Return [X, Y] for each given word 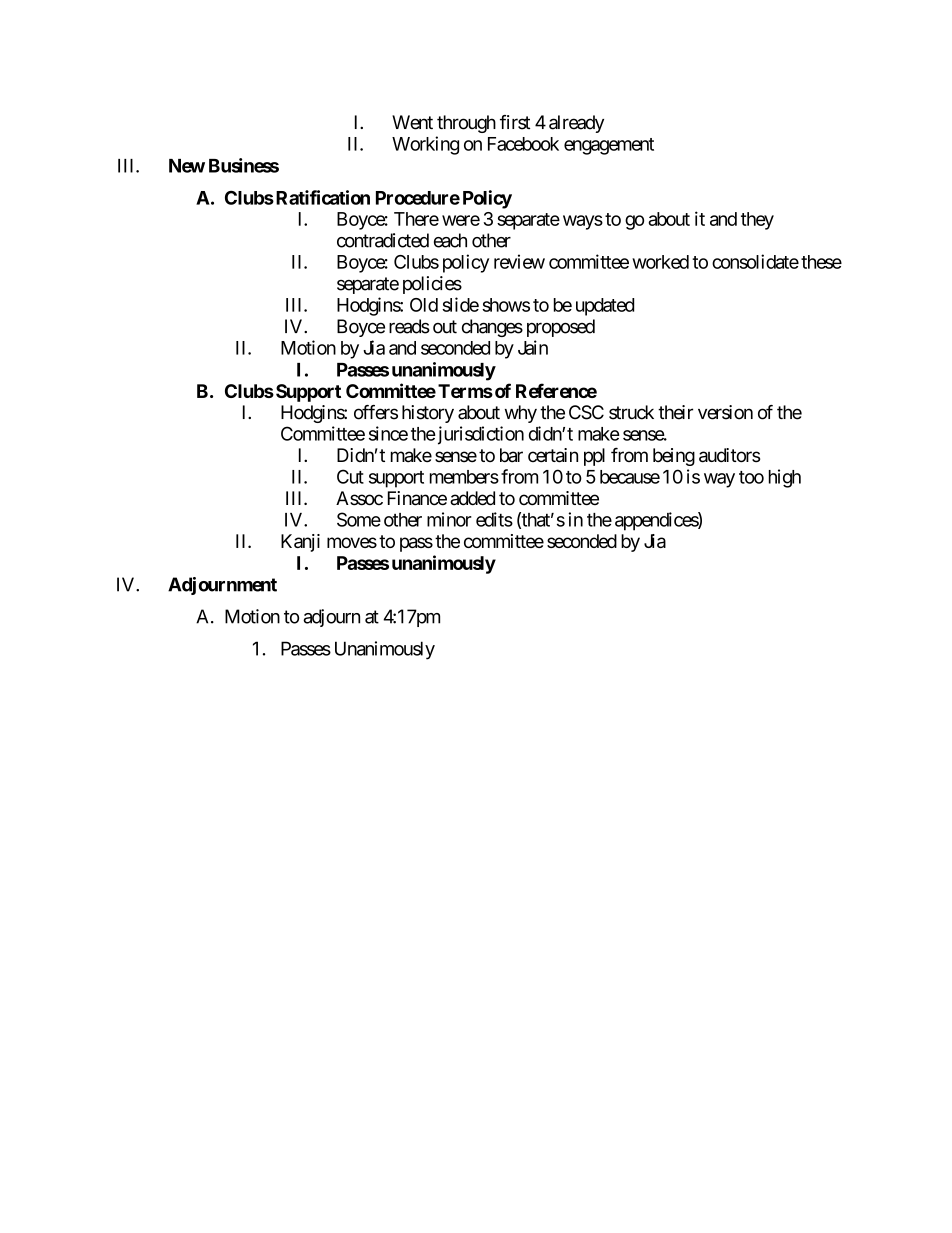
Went [412, 122]
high [785, 478]
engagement [609, 146]
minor [449, 519]
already [576, 124]
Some [359, 519]
